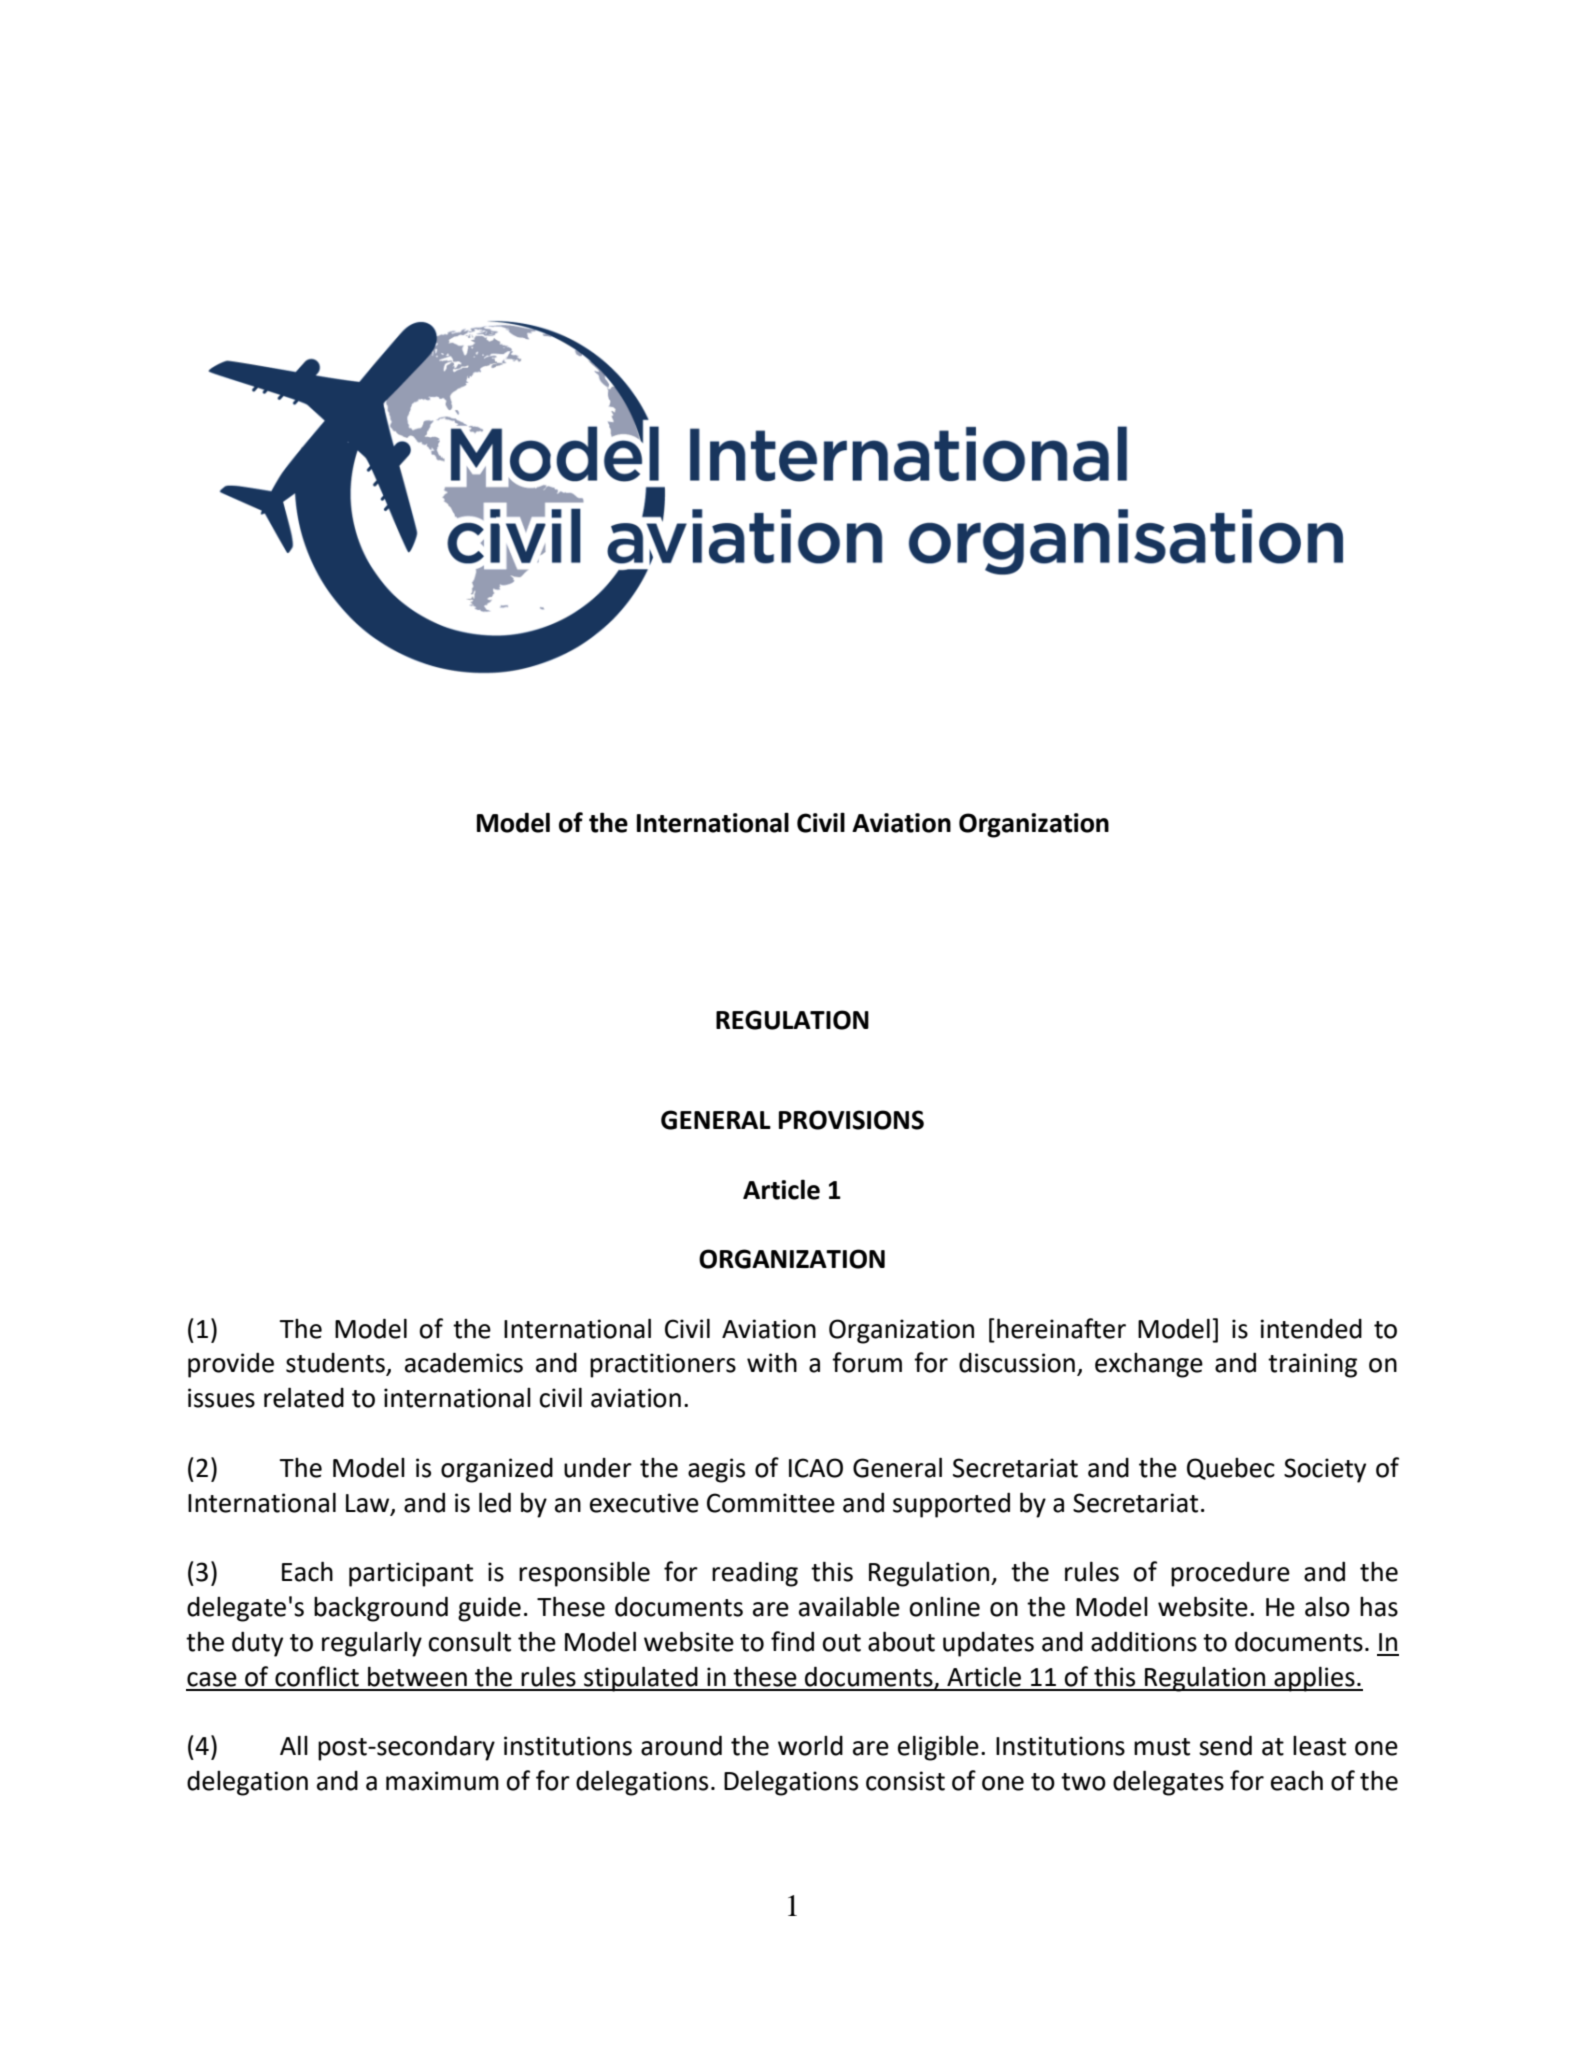 The height and width of the document is (2051, 1585). What do you see at coordinates (1149, 1365) in the document?
I see `exchange` at bounding box center [1149, 1365].
